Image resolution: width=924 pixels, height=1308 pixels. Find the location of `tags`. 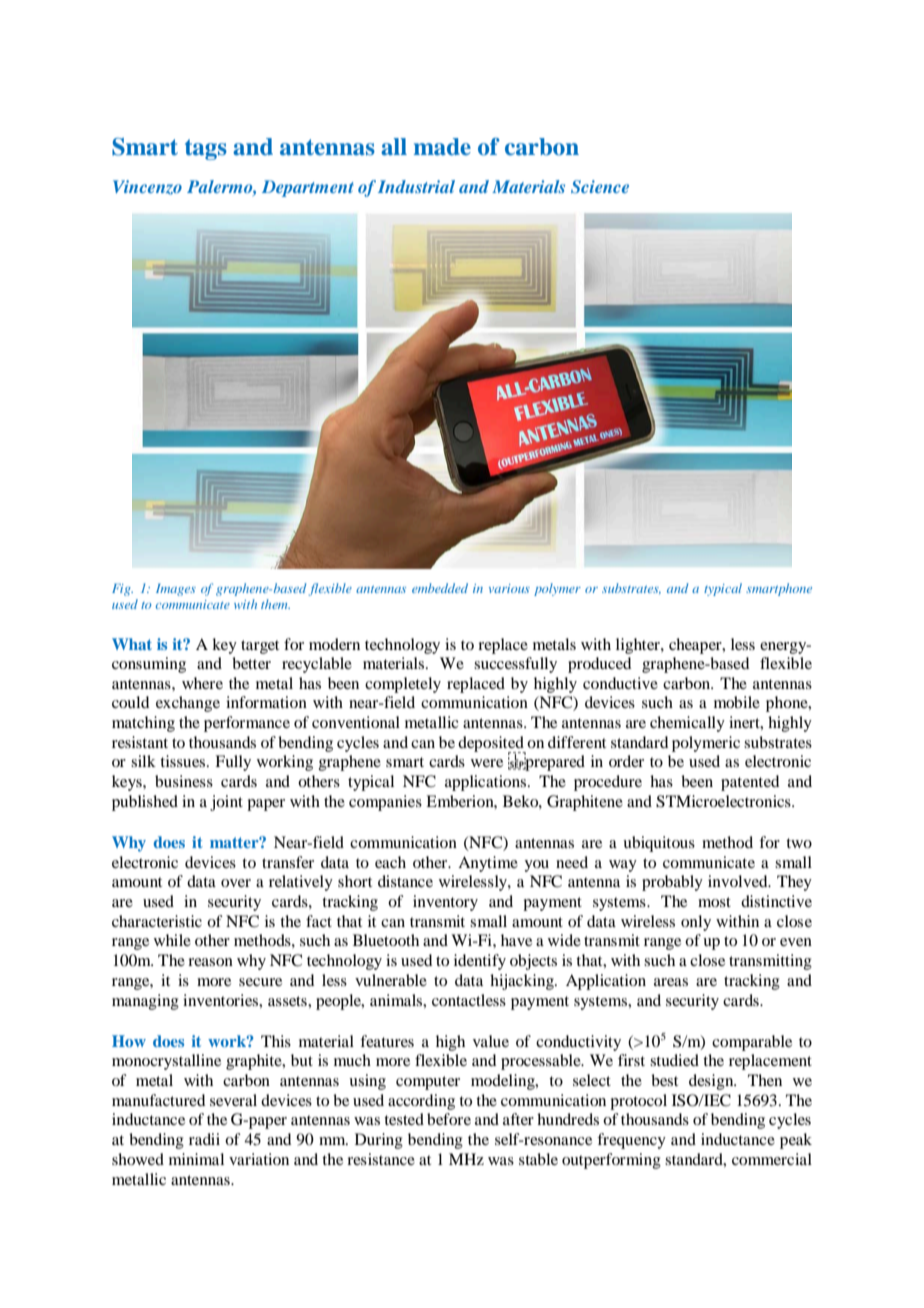

tags is located at coordinates (206, 149).
